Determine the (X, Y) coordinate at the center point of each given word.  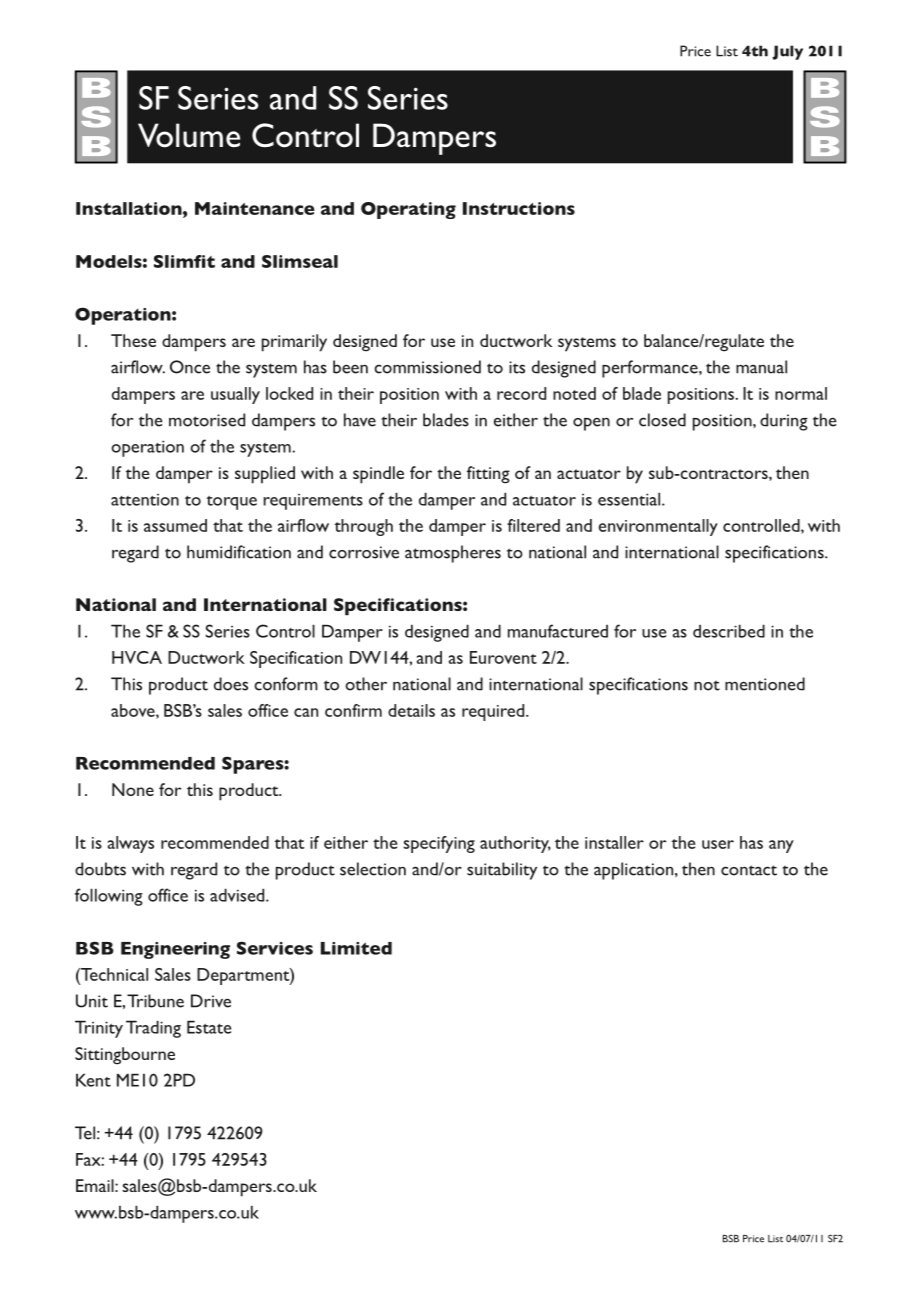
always (131, 844)
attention (145, 500)
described (729, 631)
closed (662, 420)
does (231, 684)
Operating (408, 210)
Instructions (519, 208)
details (411, 710)
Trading (153, 1029)
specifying (439, 844)
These (133, 340)
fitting (488, 475)
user (718, 844)
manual (761, 367)
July (787, 52)
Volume (189, 135)
